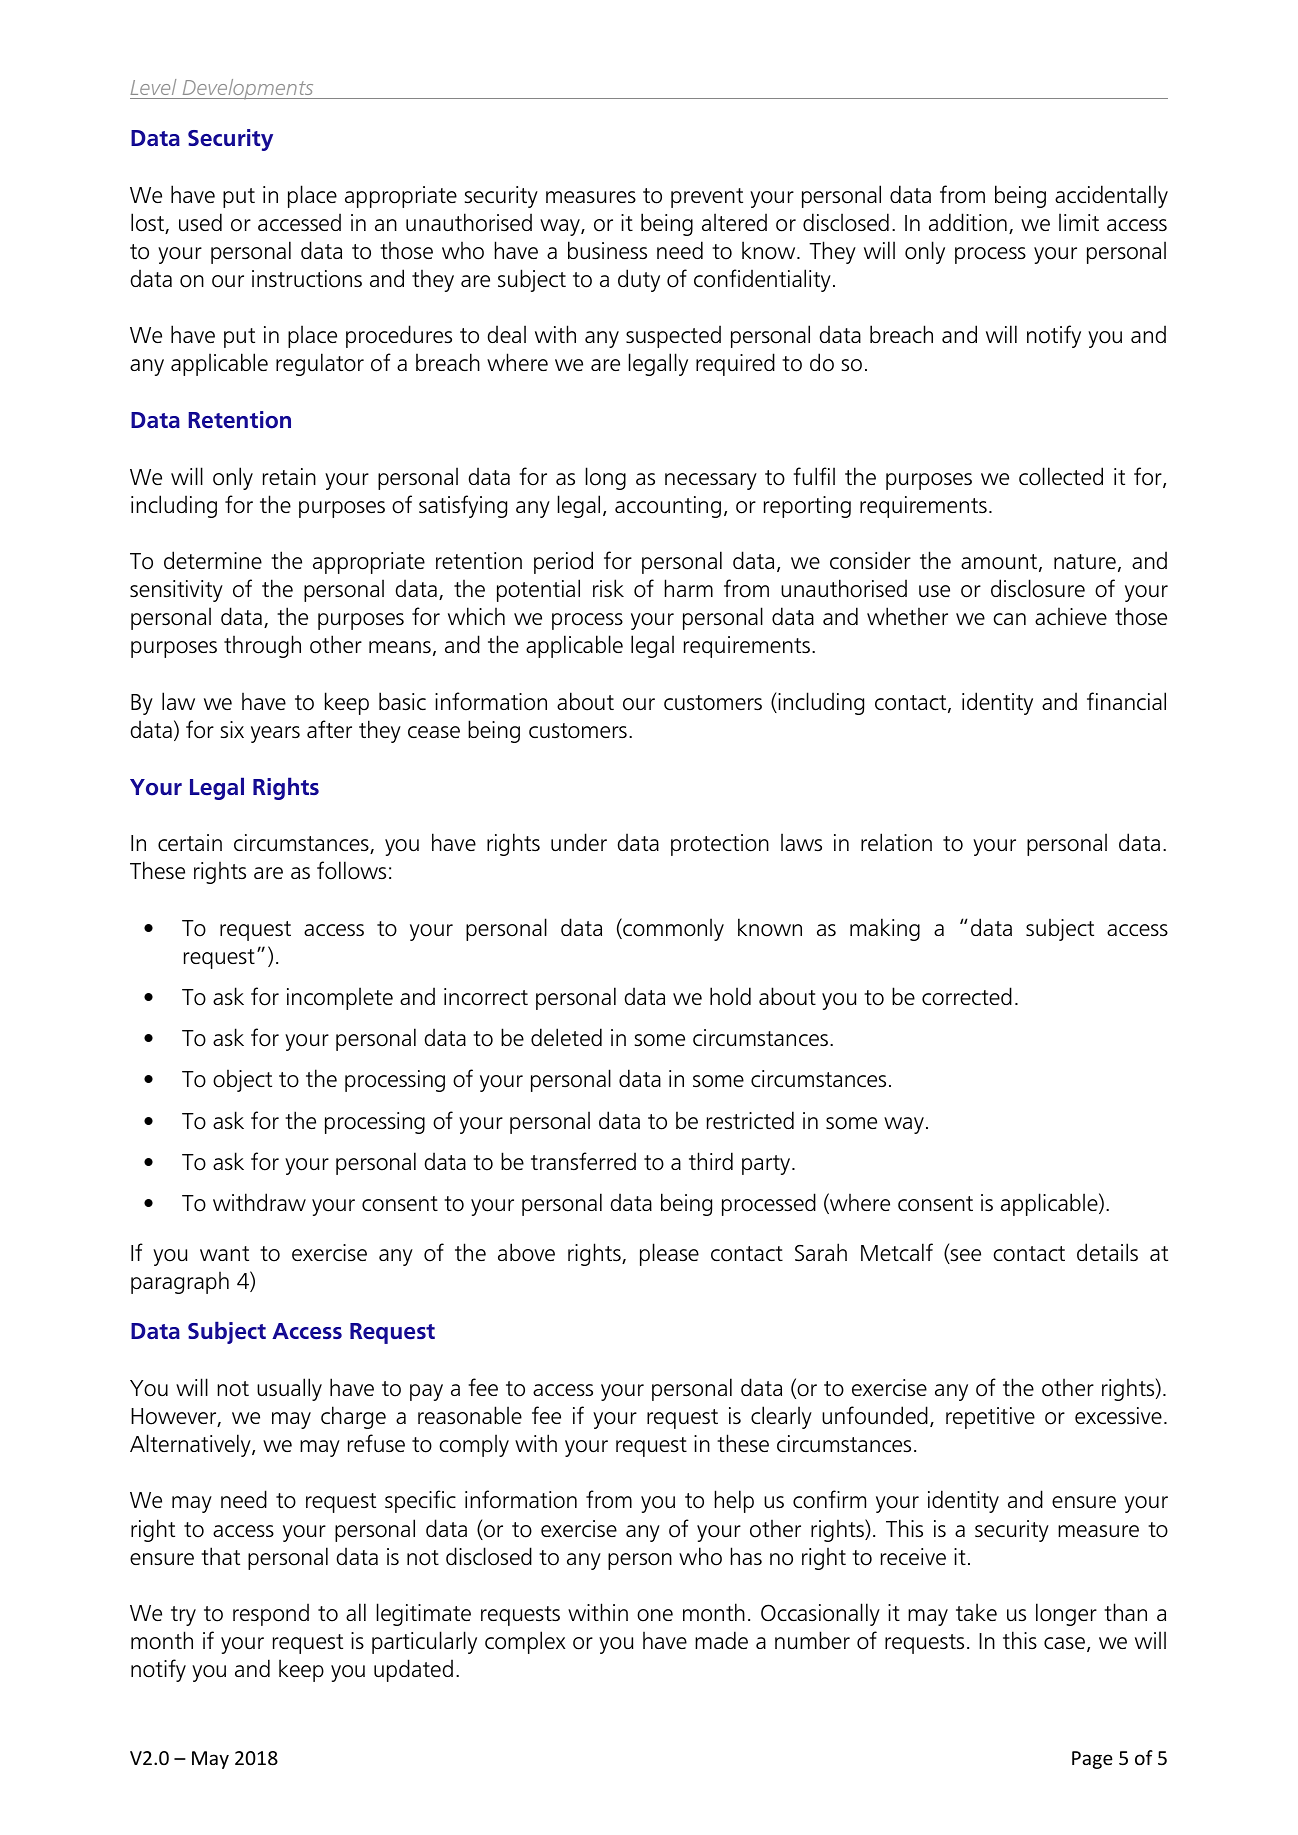  What do you see at coordinates (248, 89) in the page?
I see `Developments` at bounding box center [248, 89].
